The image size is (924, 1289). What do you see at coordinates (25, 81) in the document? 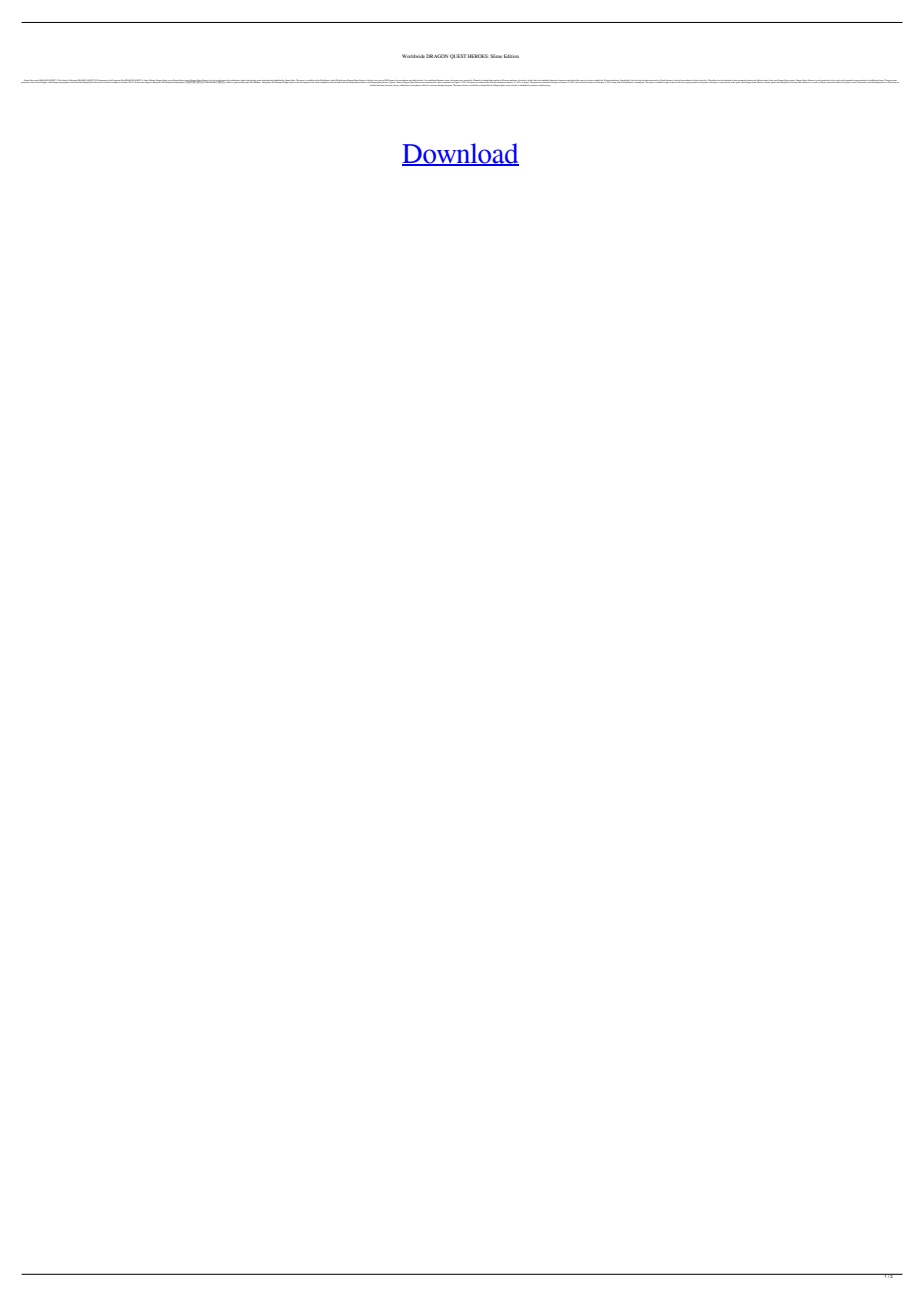
I see `primarily` at bounding box center [25, 81].
